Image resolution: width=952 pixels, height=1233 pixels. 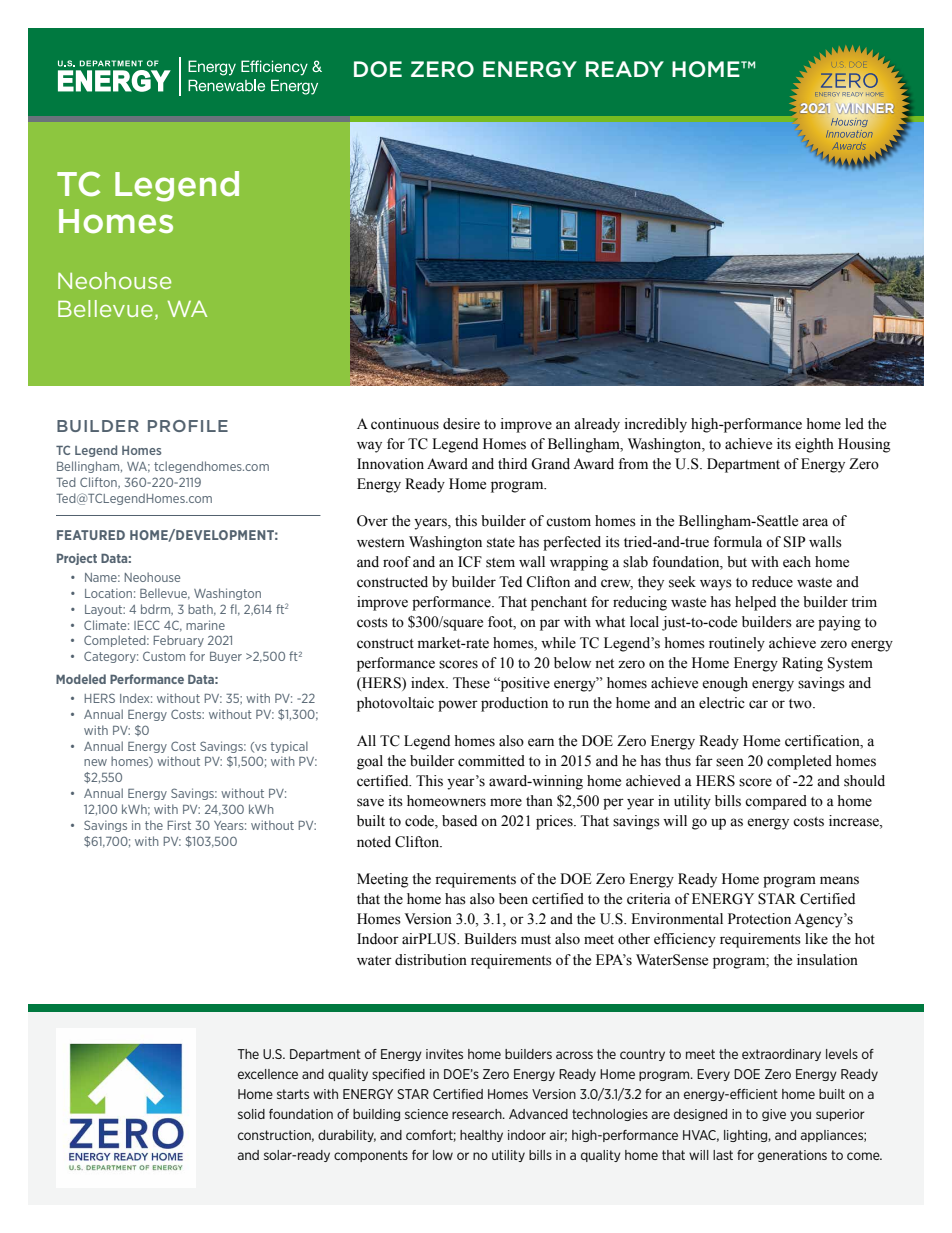 What do you see at coordinates (461, 424) in the page?
I see `desire` at bounding box center [461, 424].
